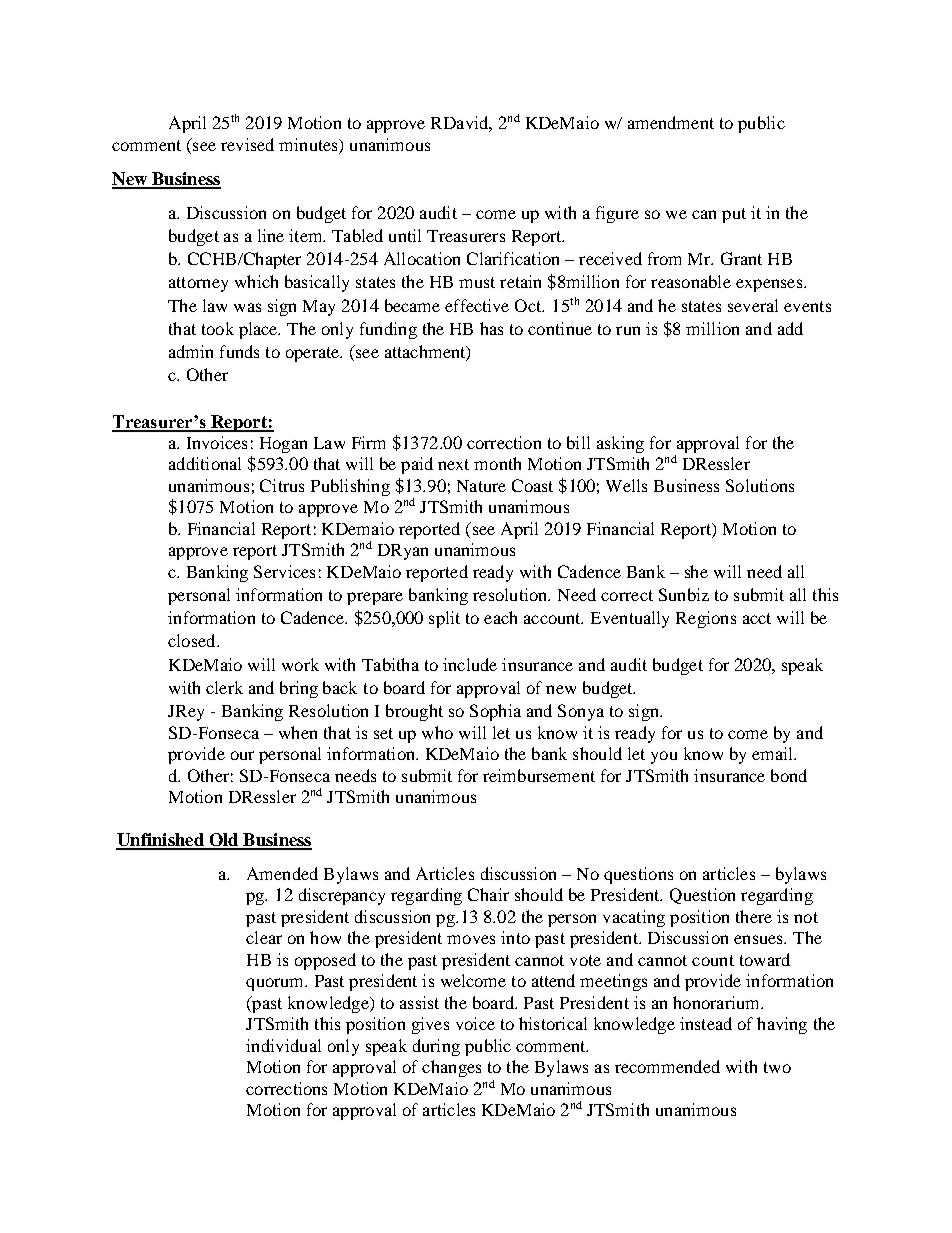 The height and width of the document is (1233, 952). I want to click on until, so click(405, 235).
